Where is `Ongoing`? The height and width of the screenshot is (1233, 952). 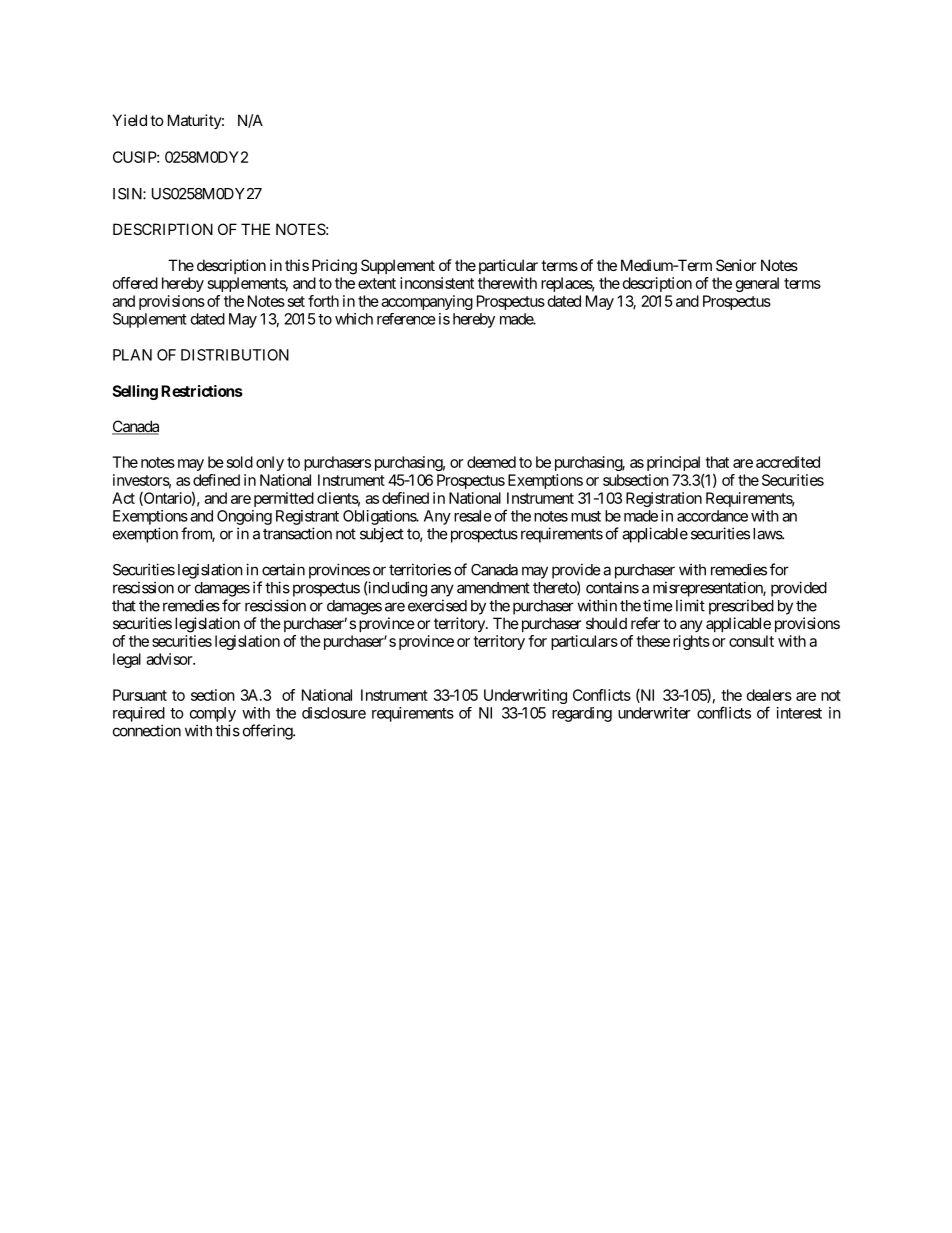
Ongoing is located at coordinates (244, 517).
